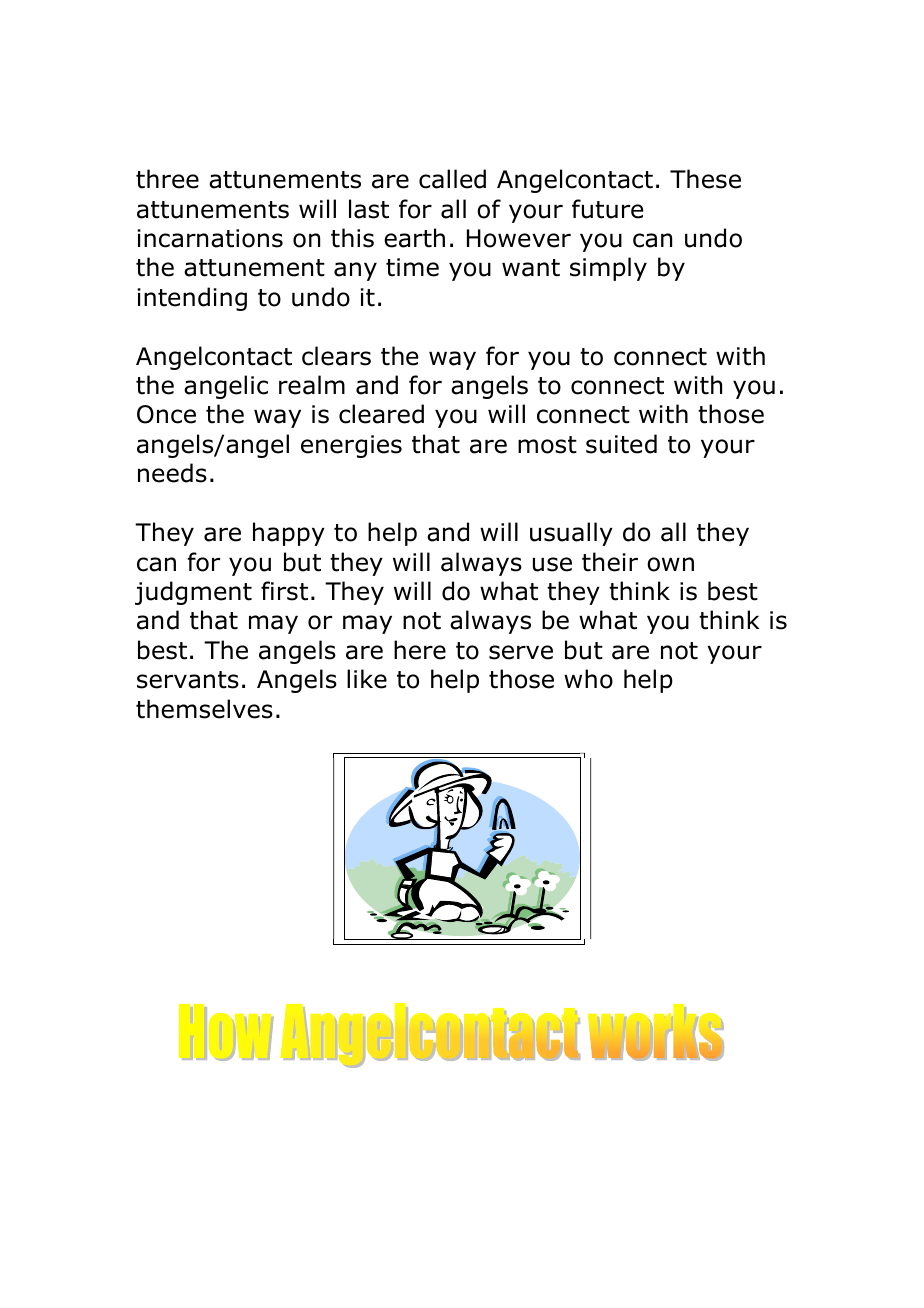  Describe the element at coordinates (610, 562) in the screenshot. I see `their` at that location.
